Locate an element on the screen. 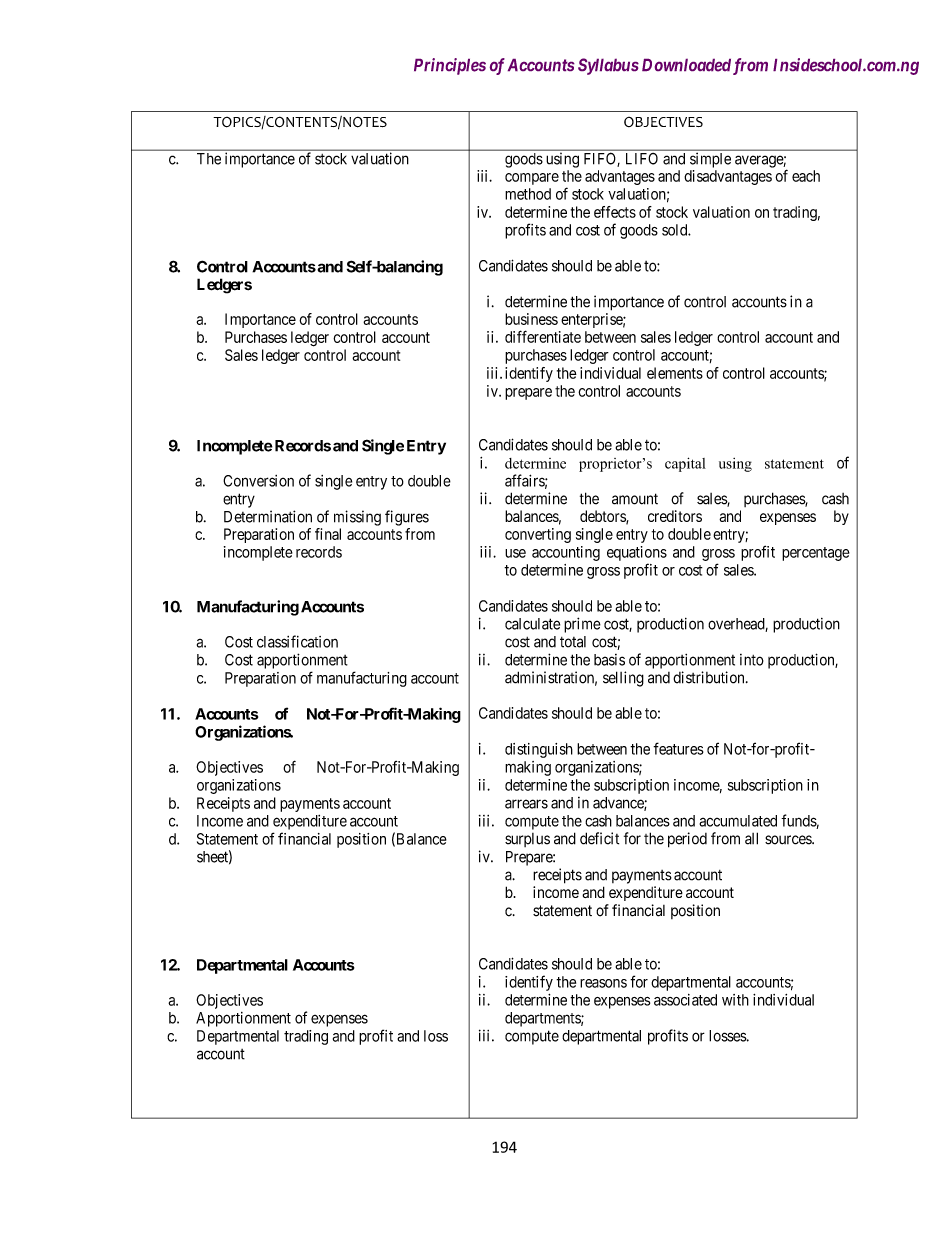  classification is located at coordinates (297, 641).
